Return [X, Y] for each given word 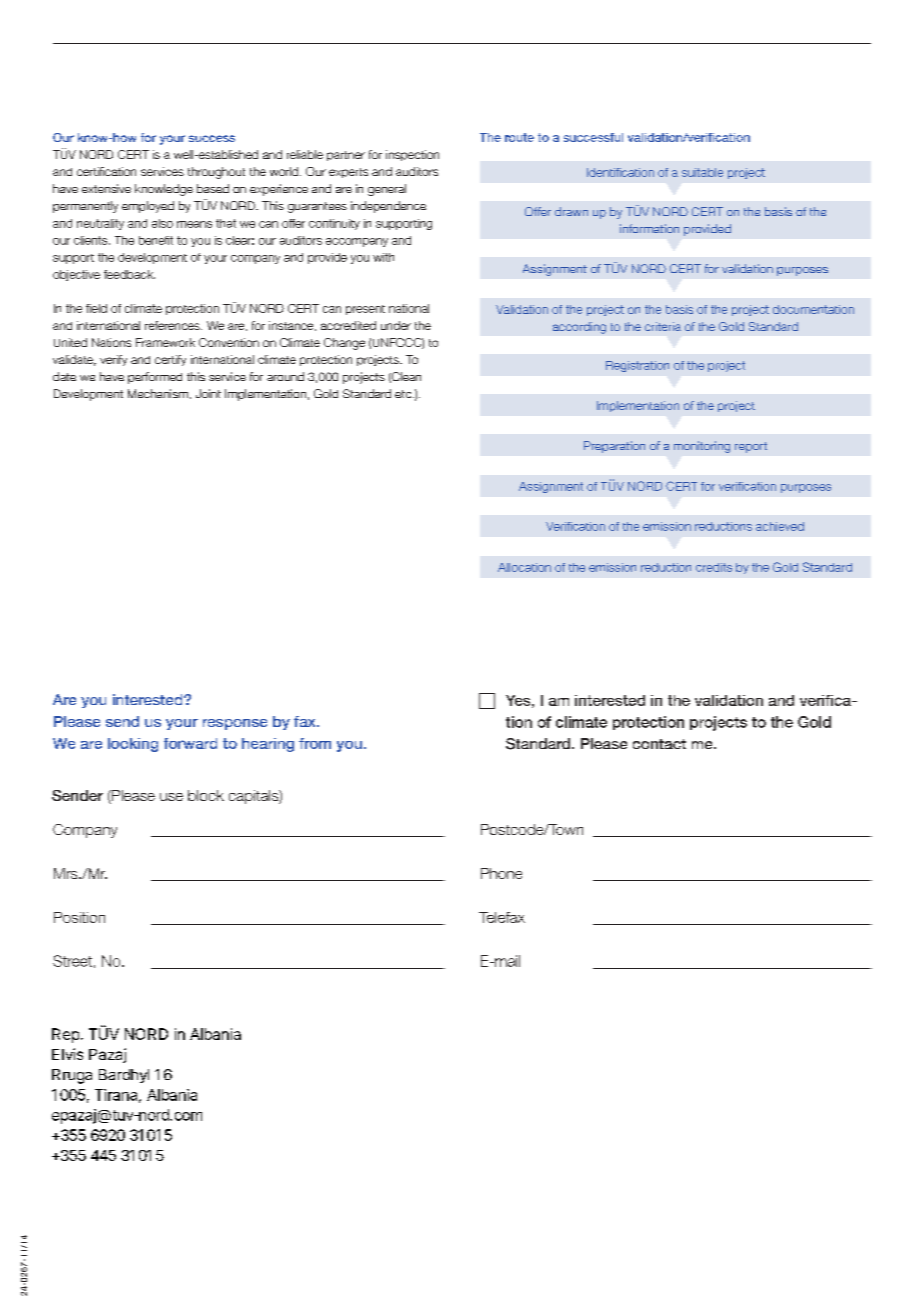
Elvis [67, 1054]
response [235, 724]
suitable [702, 172]
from [315, 743]
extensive [106, 188]
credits [714, 567]
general [387, 190]
